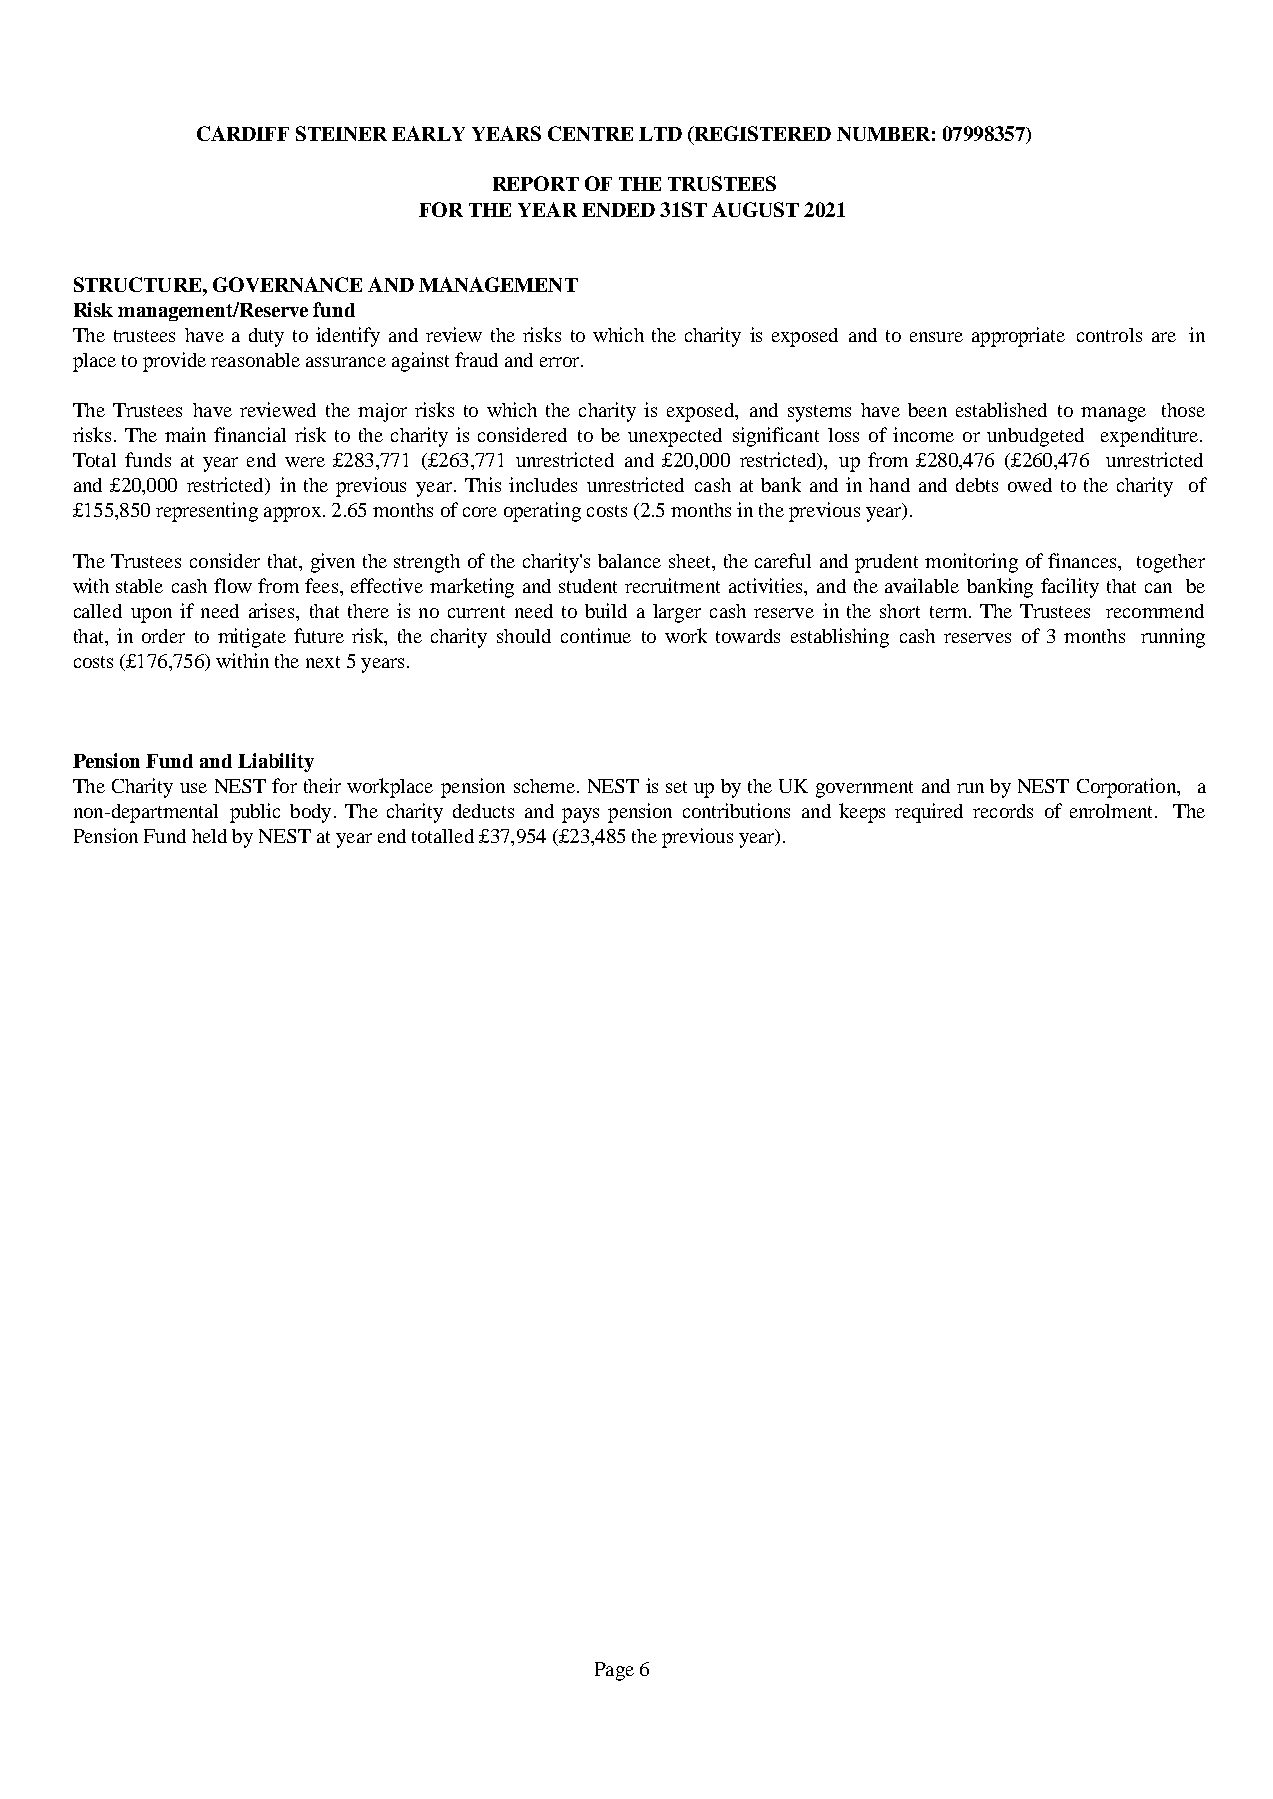 The height and width of the document is (1799, 1273). Describe the element at coordinates (276, 762) in the document. I see `Liability` at that location.
